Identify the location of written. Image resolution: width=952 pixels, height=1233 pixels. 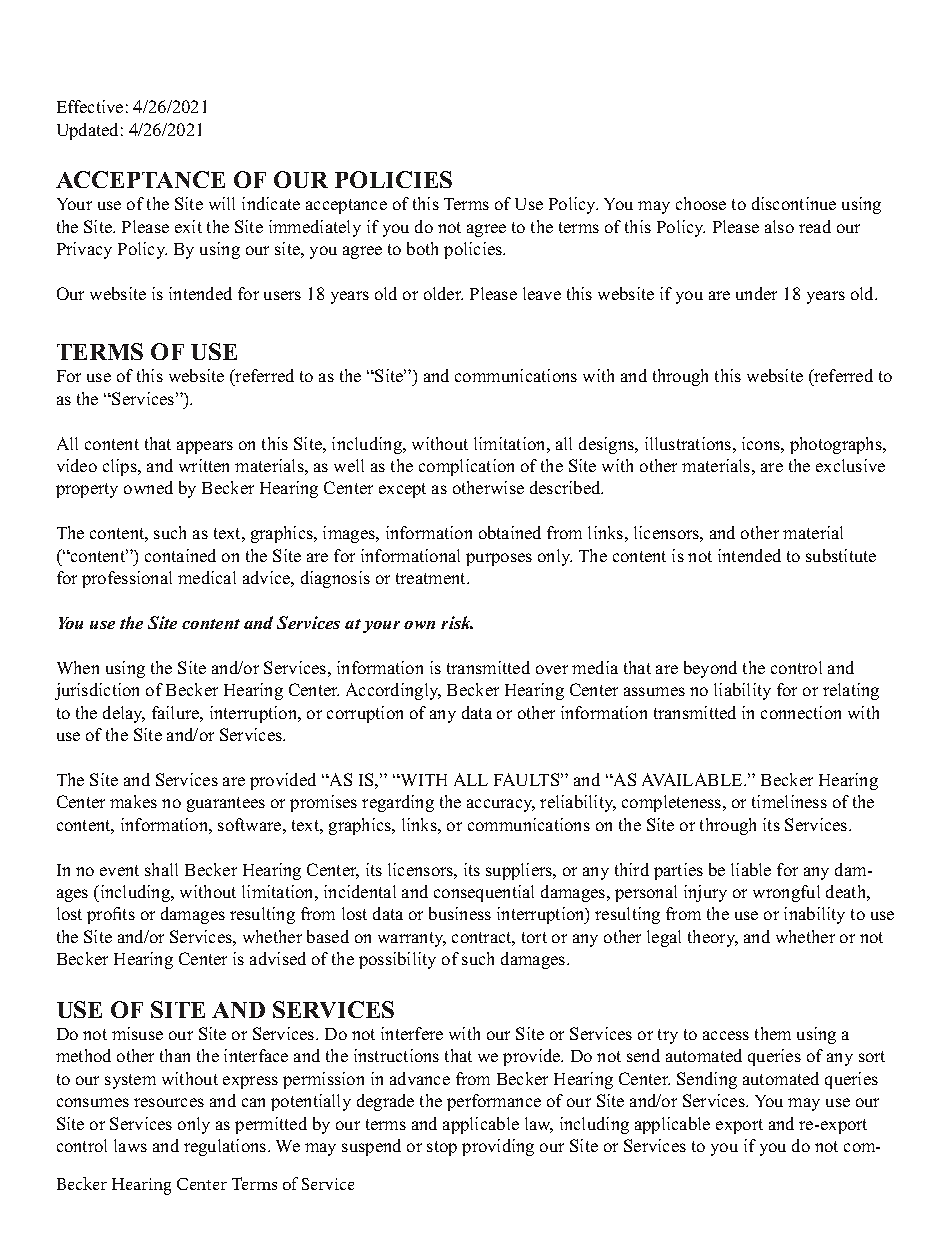
(204, 465).
